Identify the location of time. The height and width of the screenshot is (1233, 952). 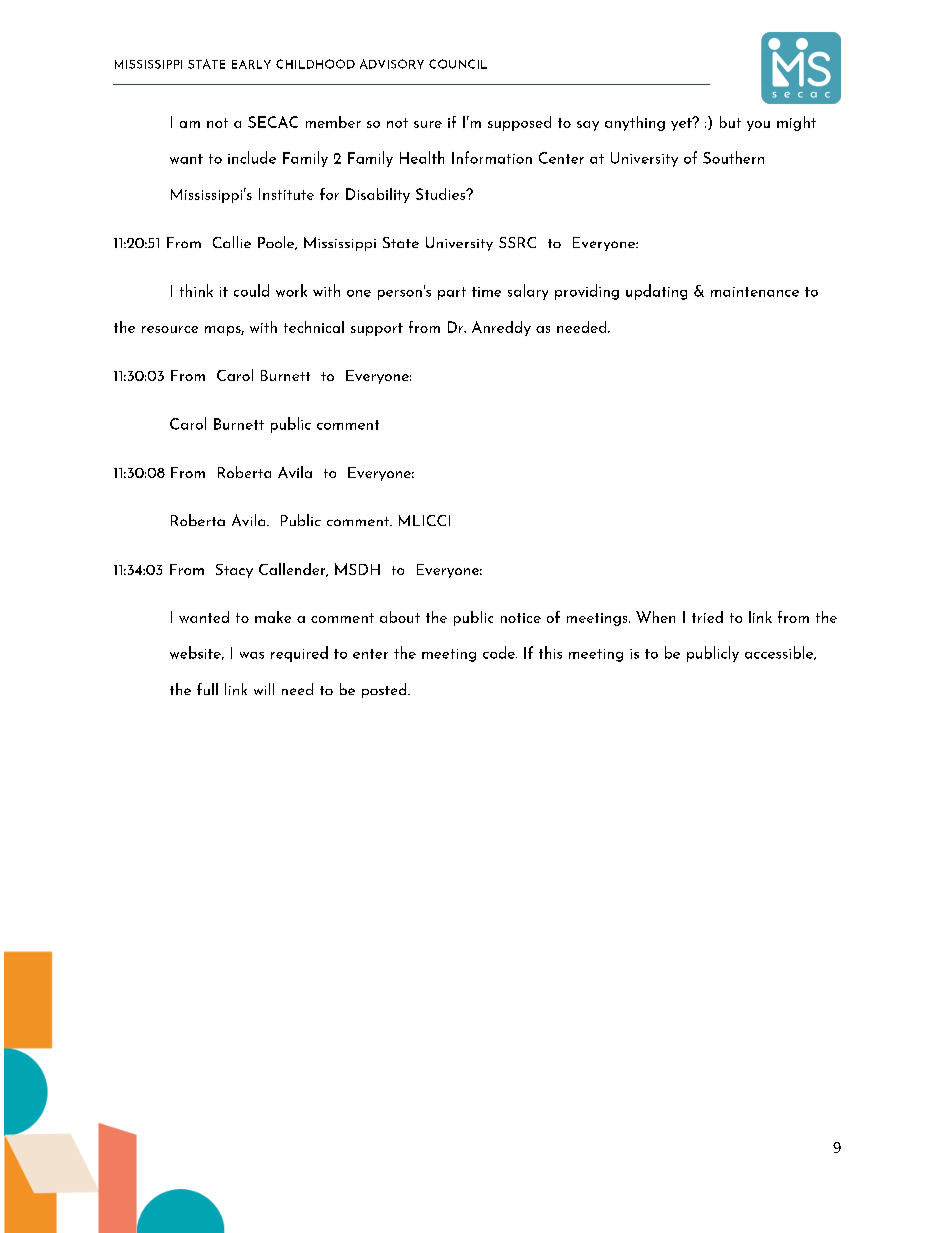
(486, 292).
